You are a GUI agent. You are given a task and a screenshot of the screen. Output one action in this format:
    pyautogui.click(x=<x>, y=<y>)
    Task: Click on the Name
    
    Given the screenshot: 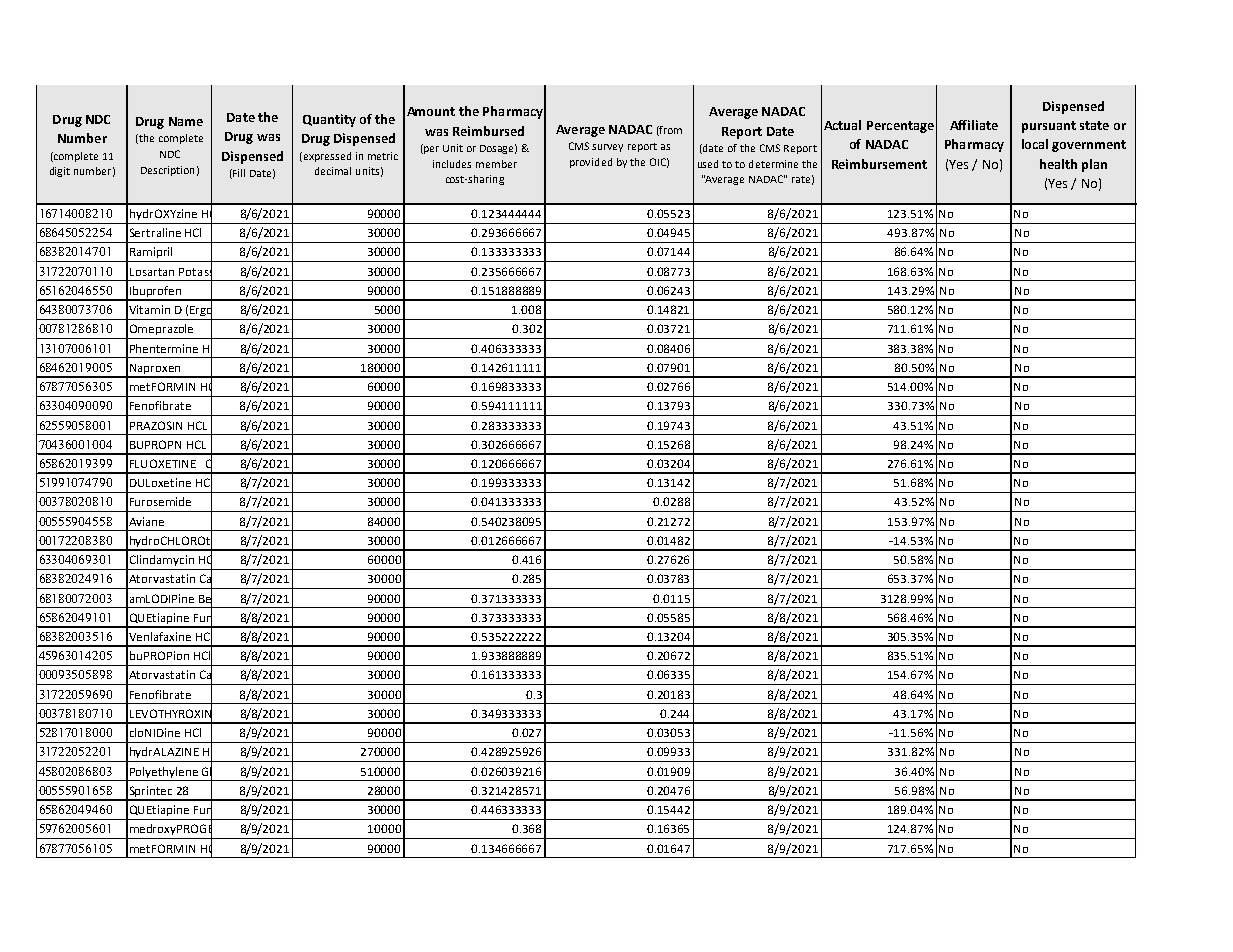 What is the action you would take?
    pyautogui.click(x=186, y=121)
